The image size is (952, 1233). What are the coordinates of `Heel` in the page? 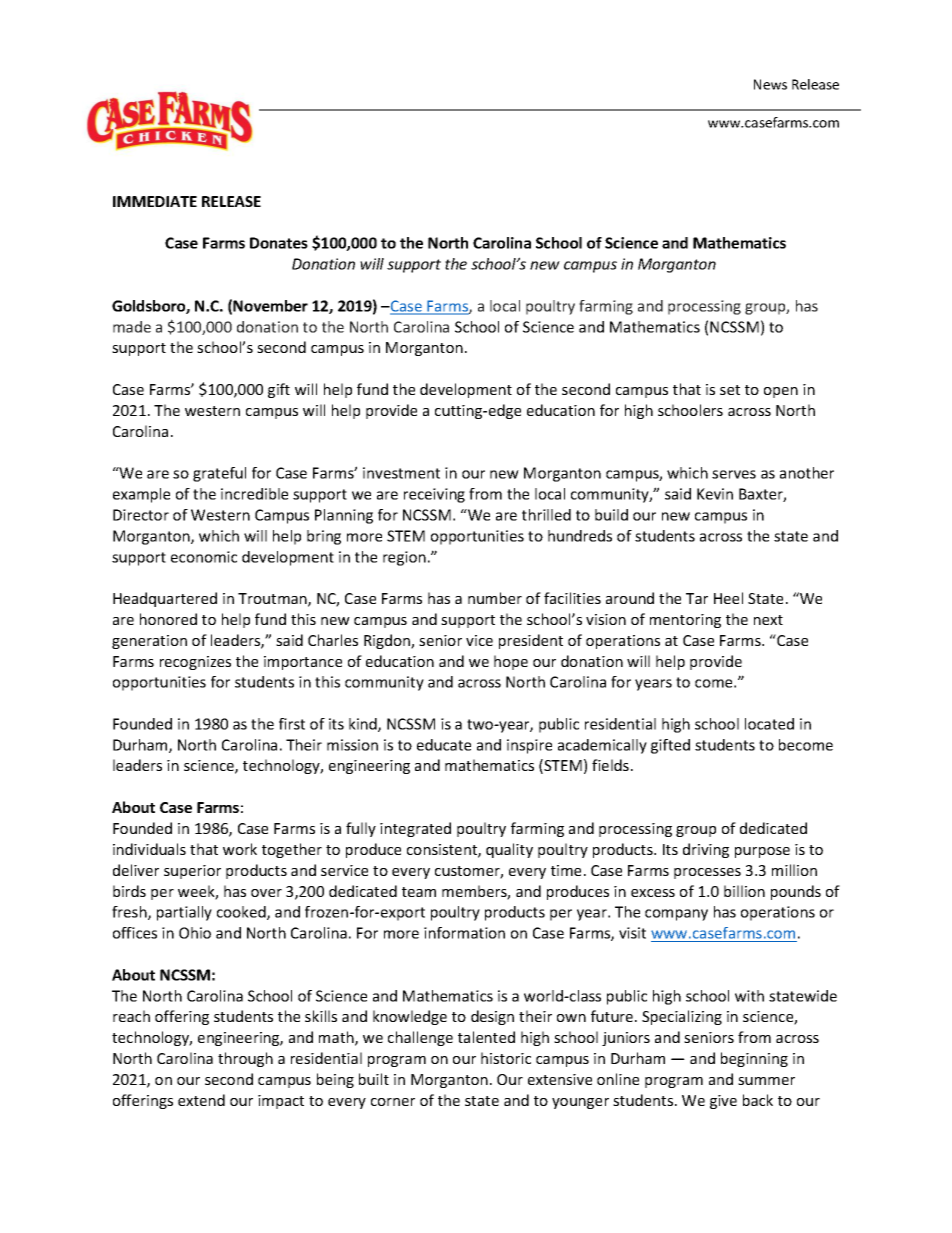 It's located at (728, 598).
